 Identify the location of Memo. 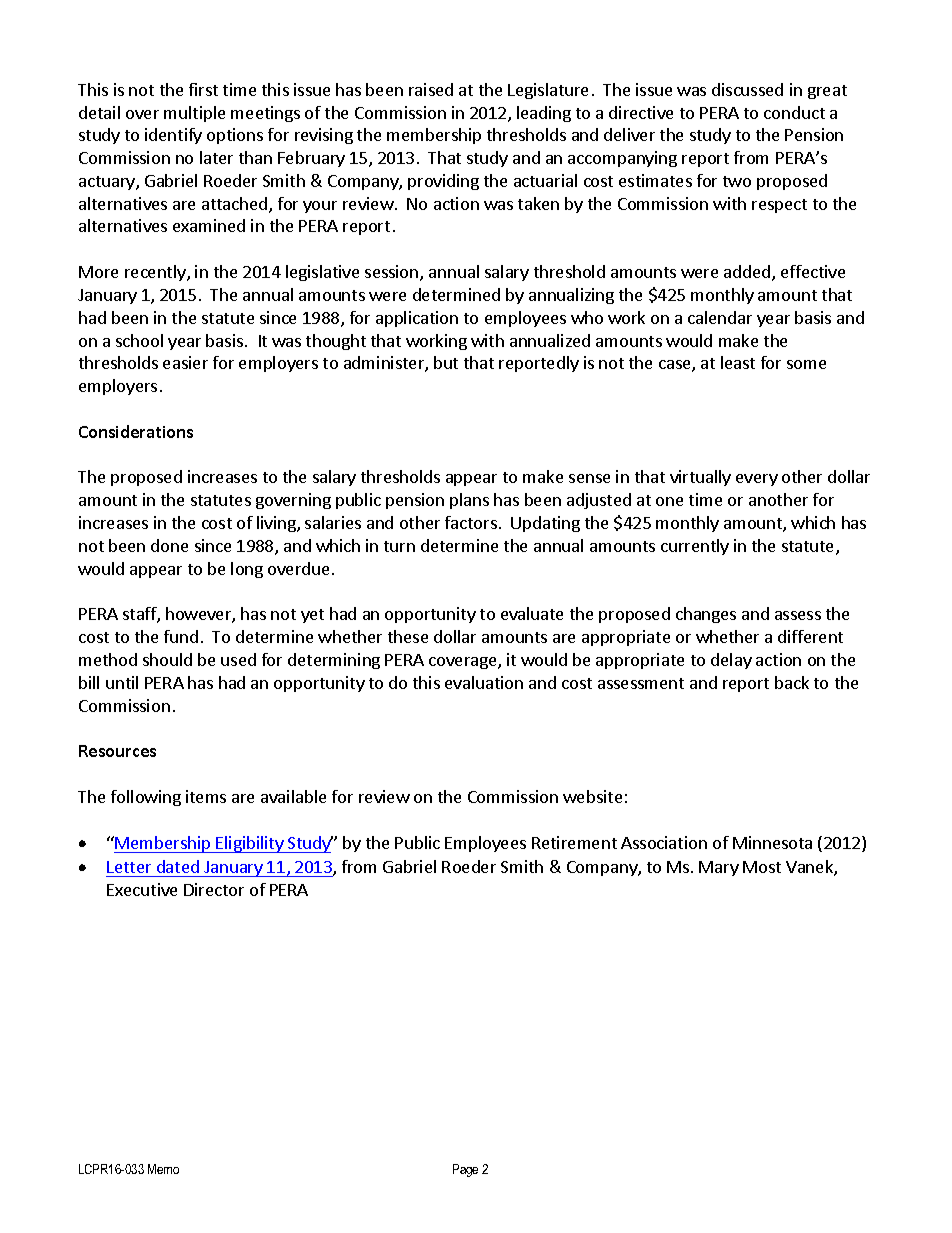
(163, 1169).
